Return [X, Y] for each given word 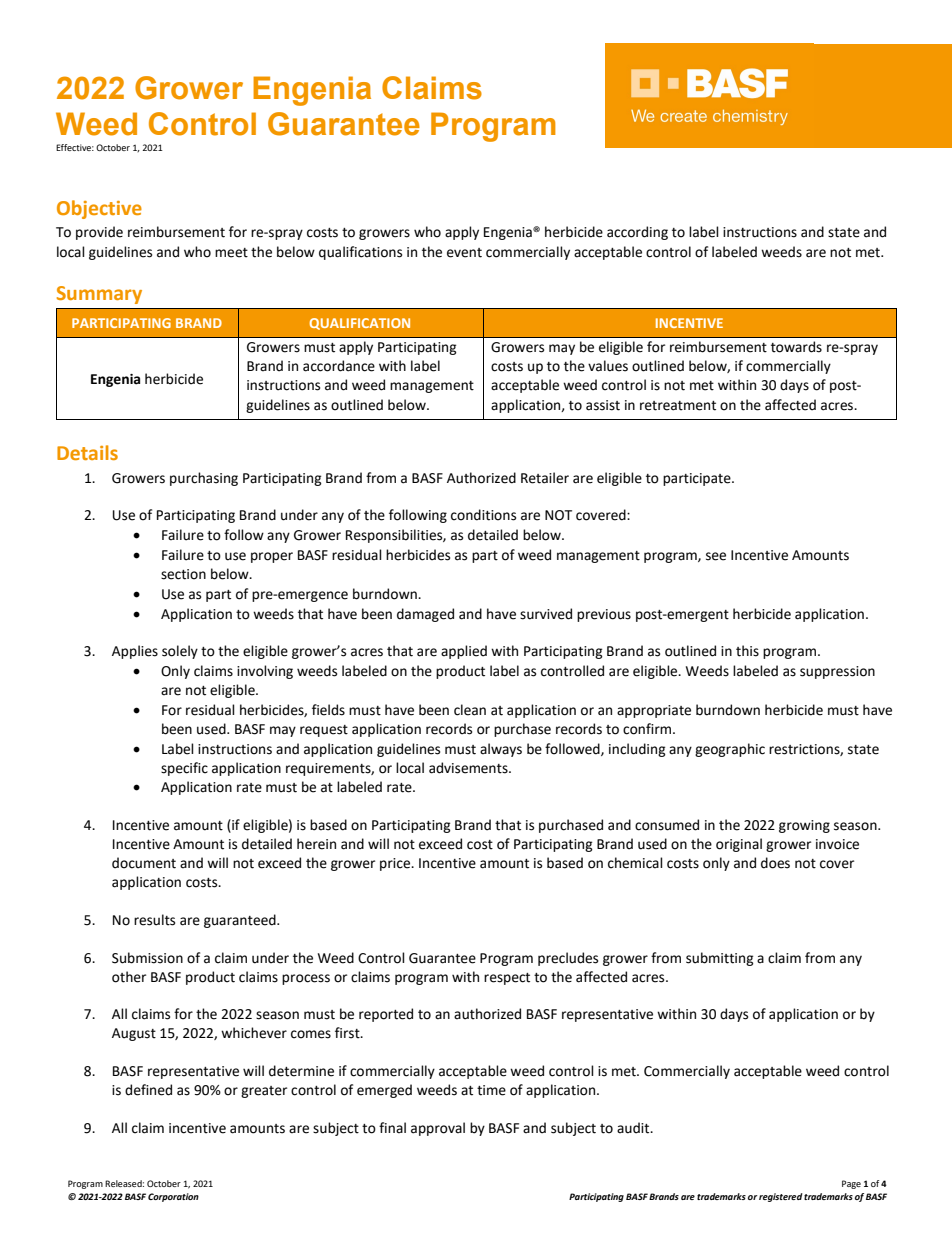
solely [180, 652]
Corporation [173, 1197]
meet [231, 253]
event [464, 253]
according [637, 233]
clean [470, 710]
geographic [730, 750]
